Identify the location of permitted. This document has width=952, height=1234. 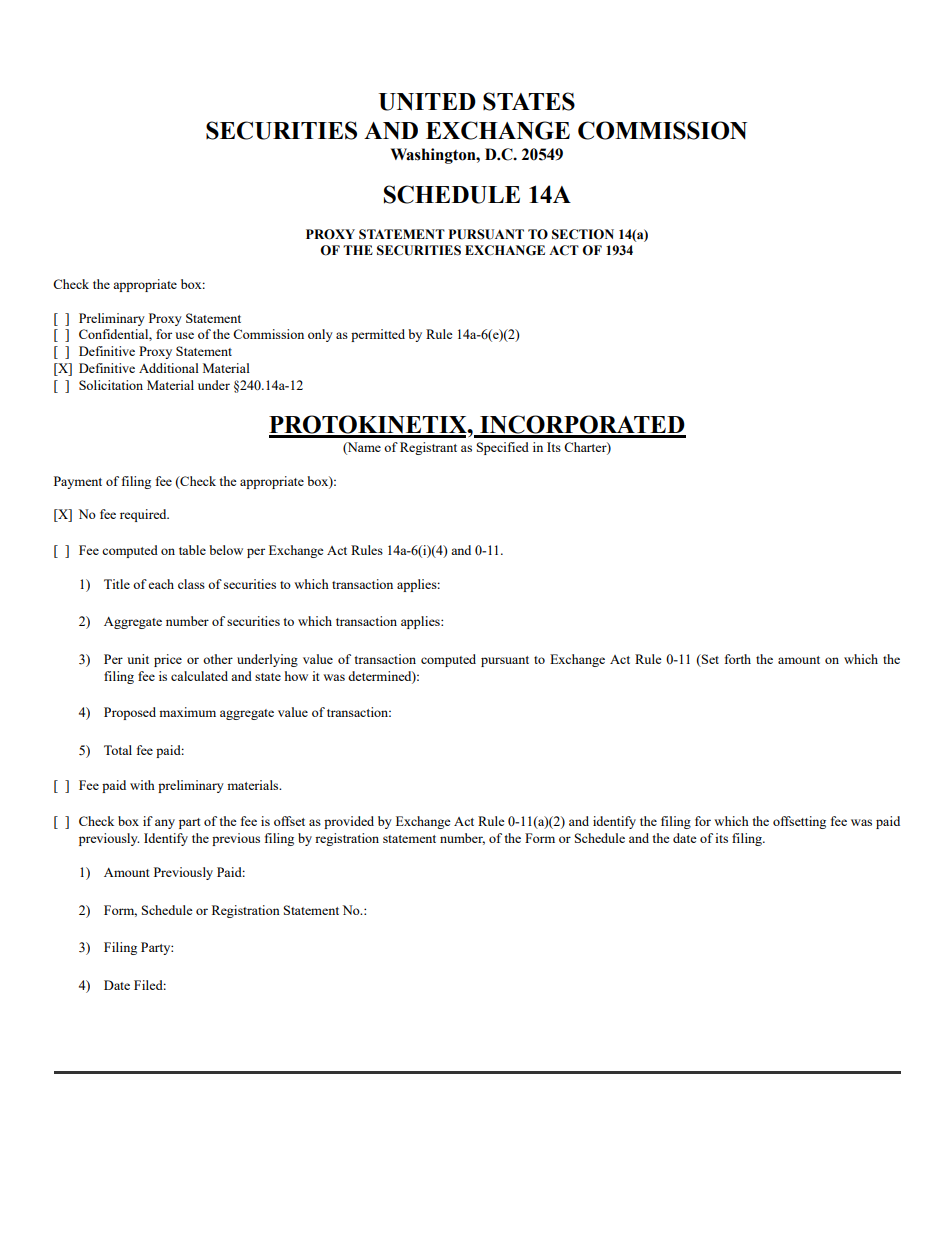
(378, 335).
